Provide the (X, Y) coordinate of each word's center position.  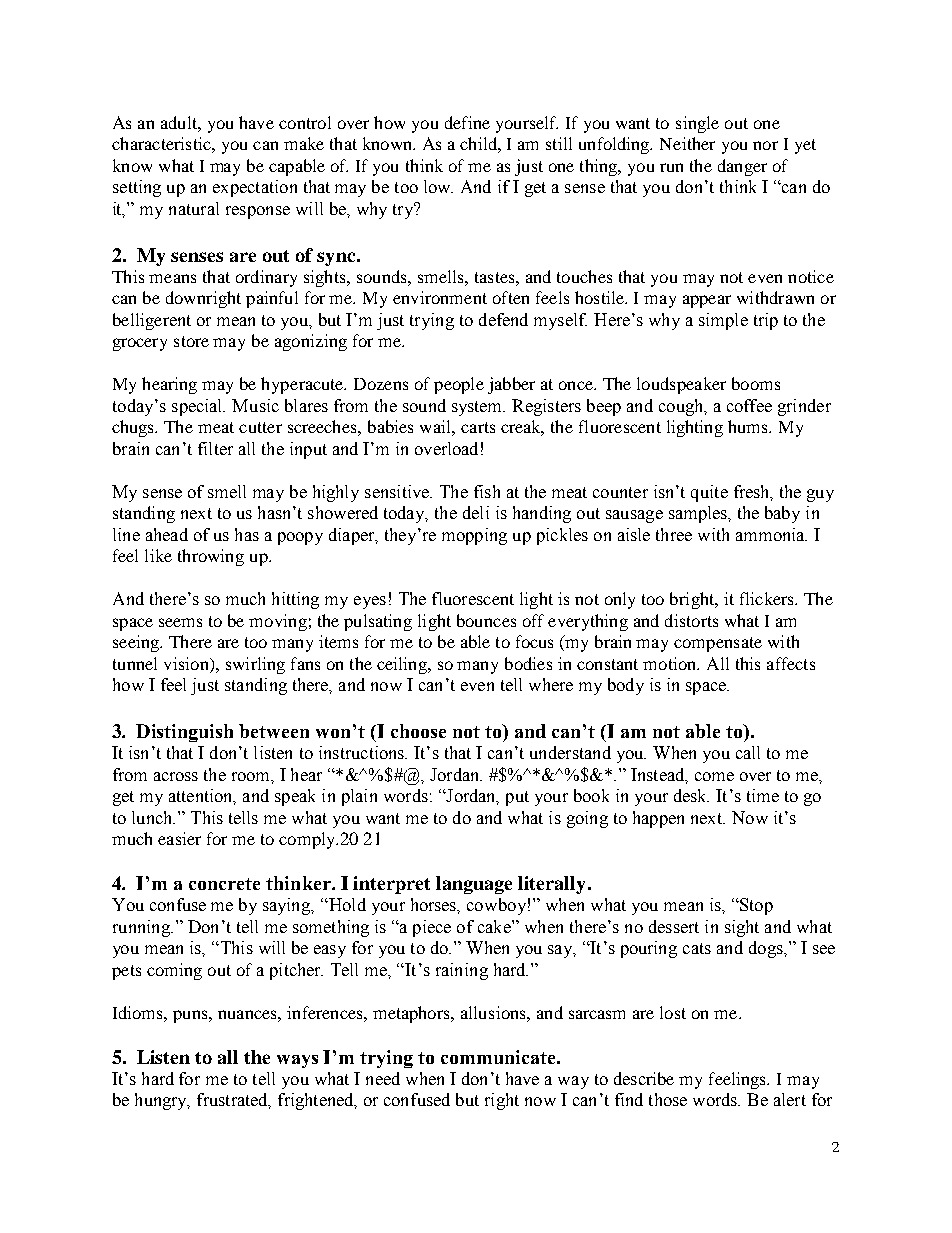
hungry (162, 1101)
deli (476, 512)
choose (418, 731)
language (474, 885)
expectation (255, 188)
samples (699, 514)
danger (742, 167)
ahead (167, 534)
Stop (755, 906)
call (748, 752)
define (467, 122)
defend (503, 319)
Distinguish (184, 733)
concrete (224, 884)
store (191, 341)
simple (723, 321)
